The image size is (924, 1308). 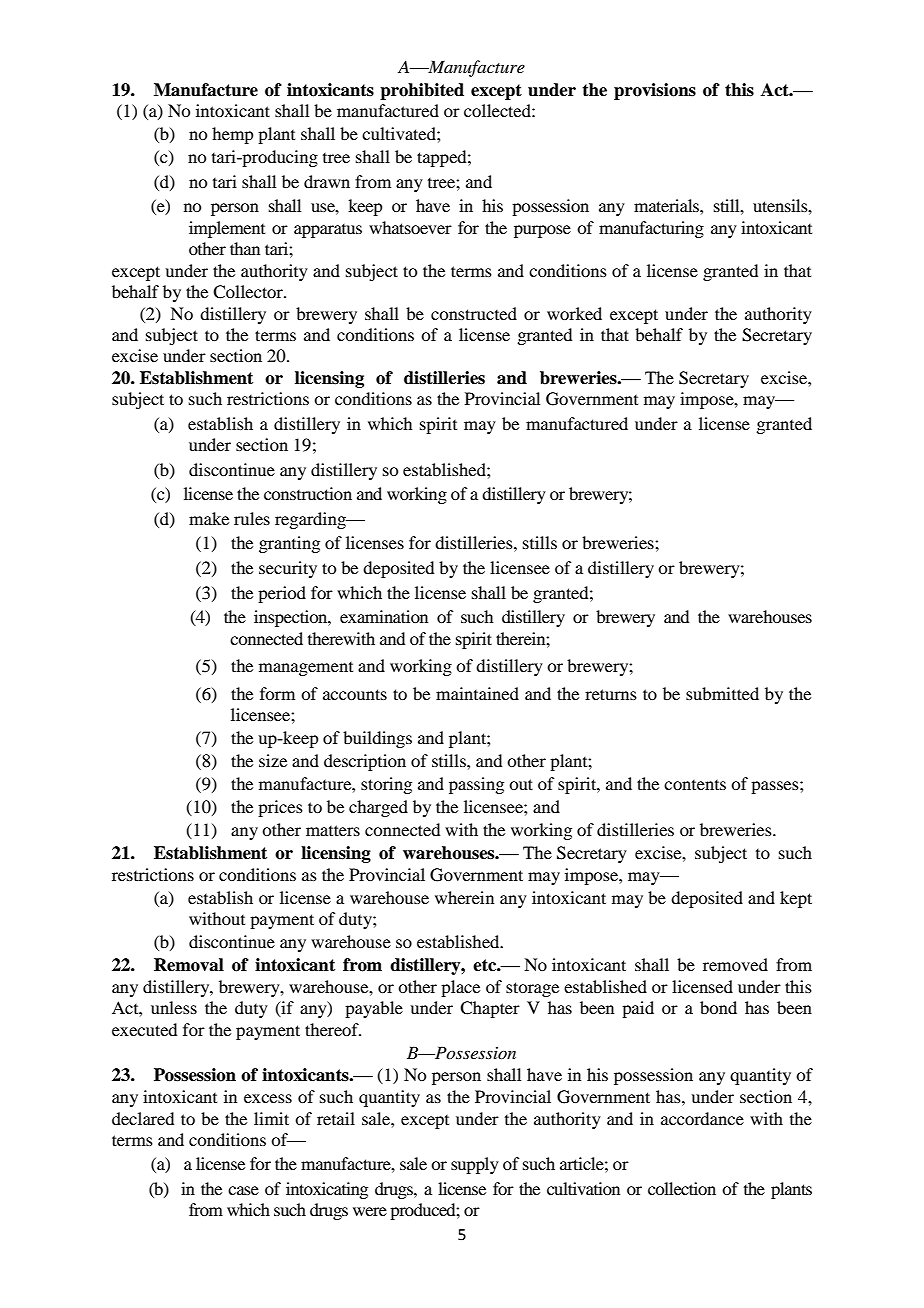 What do you see at coordinates (574, 313) in the screenshot?
I see `worked` at bounding box center [574, 313].
